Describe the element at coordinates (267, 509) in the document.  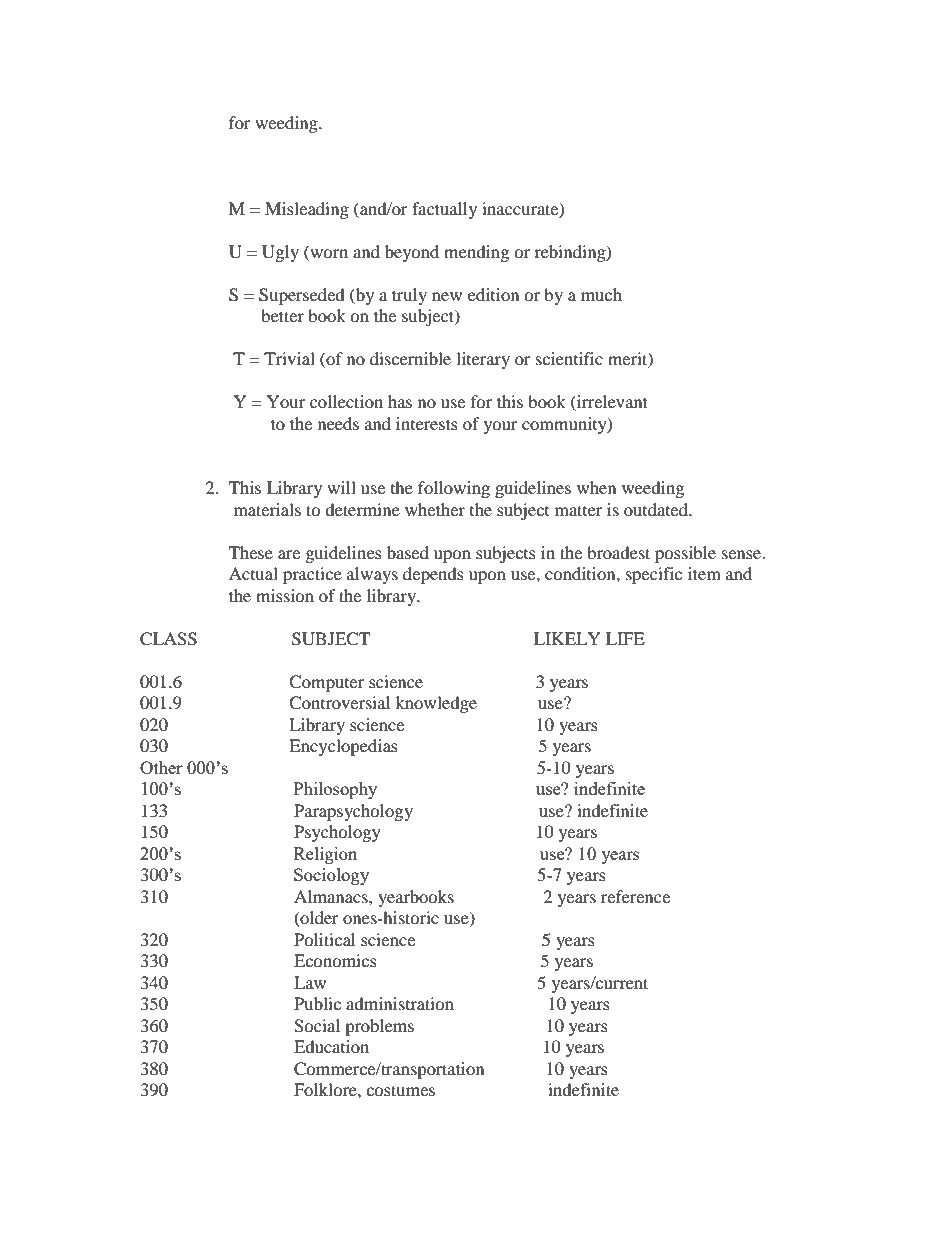
I see `materials` at that location.
